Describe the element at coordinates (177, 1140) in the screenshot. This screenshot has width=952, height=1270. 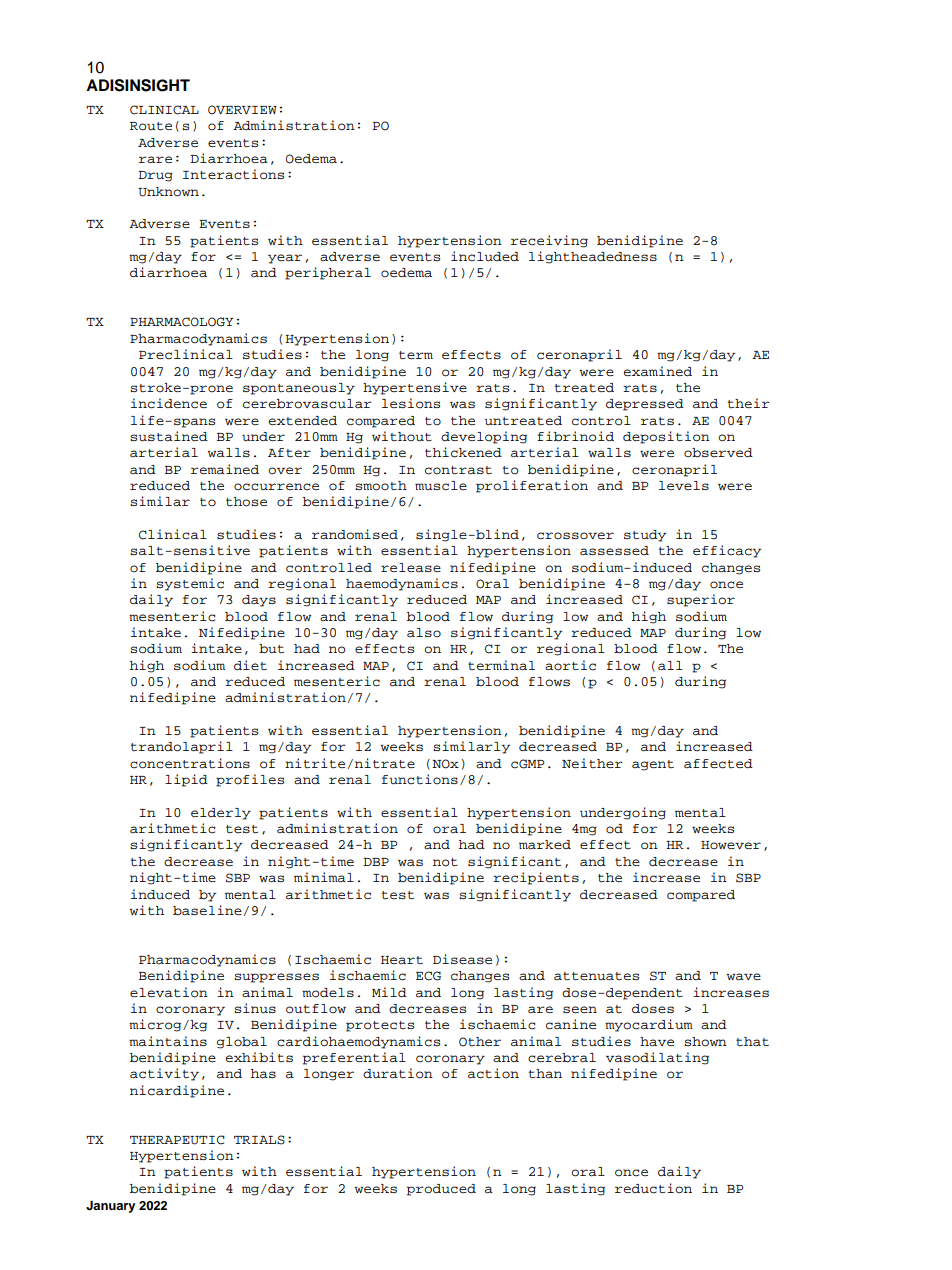
I see `THERAPEUTIC` at that location.
